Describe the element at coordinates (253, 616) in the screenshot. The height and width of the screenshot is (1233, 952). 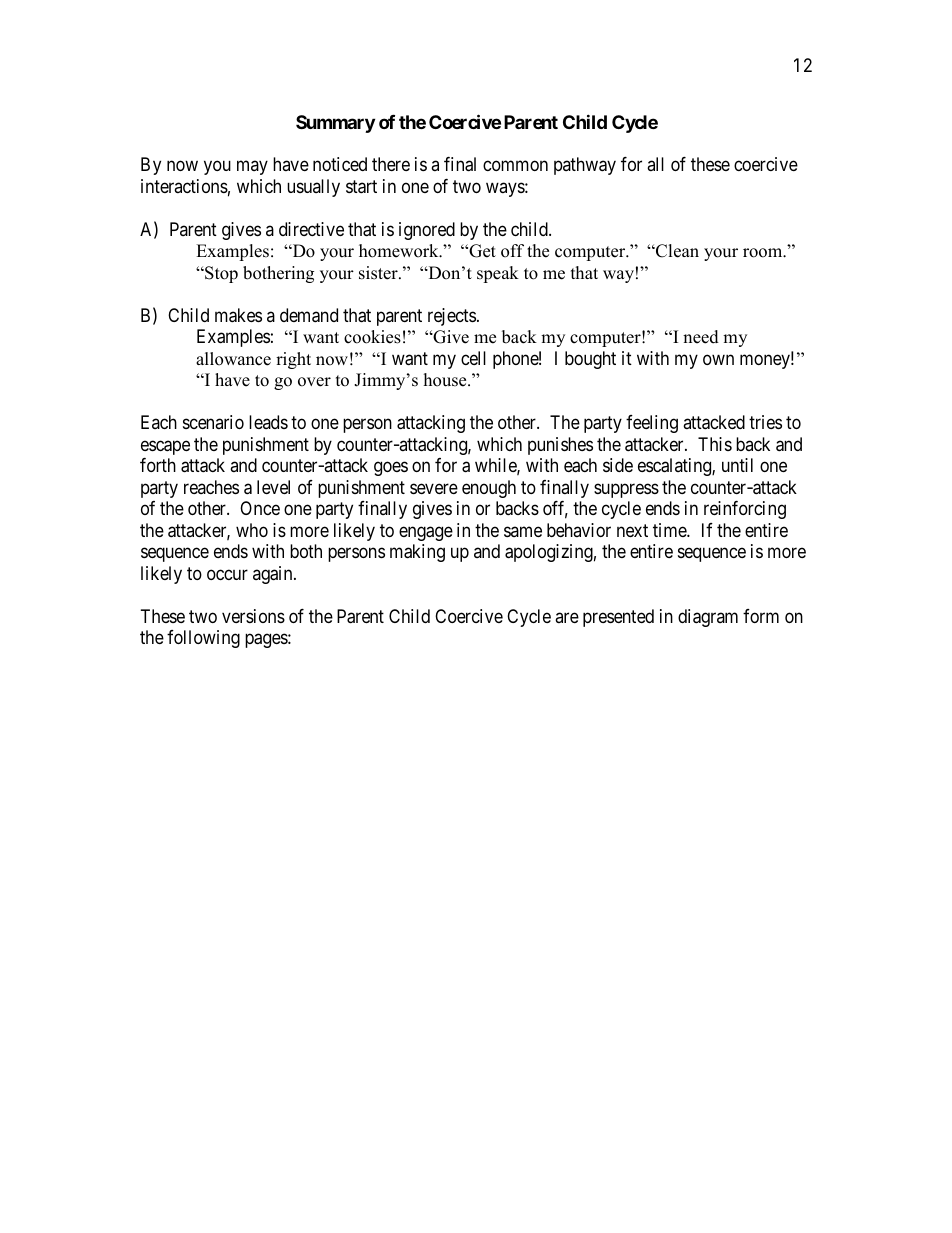
I see `versions` at that location.
